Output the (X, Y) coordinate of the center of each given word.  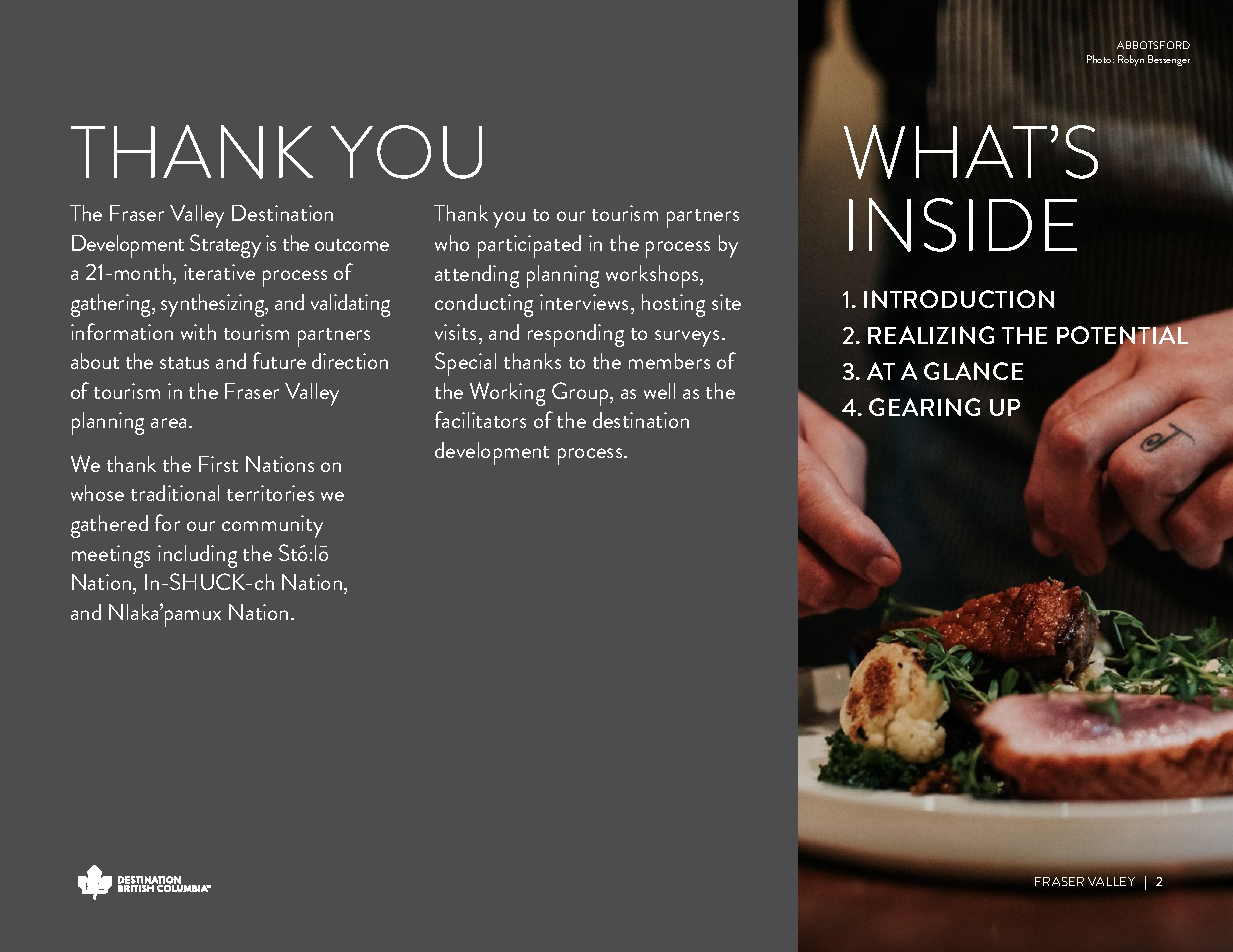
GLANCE (973, 371)
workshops (653, 276)
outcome (352, 245)
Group (581, 394)
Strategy (225, 246)
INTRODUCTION (959, 299)
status (184, 363)
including (197, 556)
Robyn (1131, 60)
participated (529, 246)
